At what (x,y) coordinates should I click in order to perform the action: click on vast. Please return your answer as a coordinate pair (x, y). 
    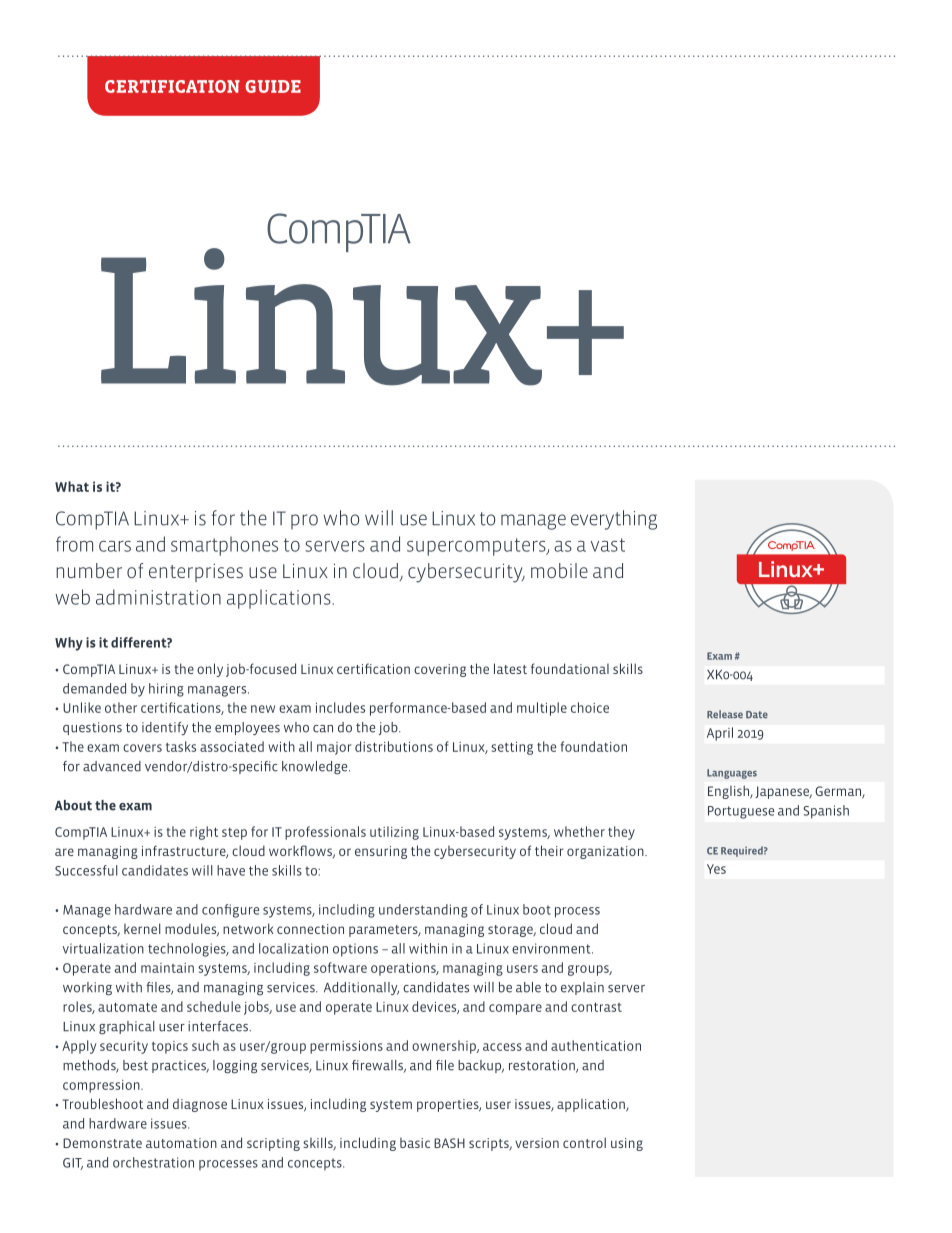
    Looking at the image, I should click on (608, 545).
